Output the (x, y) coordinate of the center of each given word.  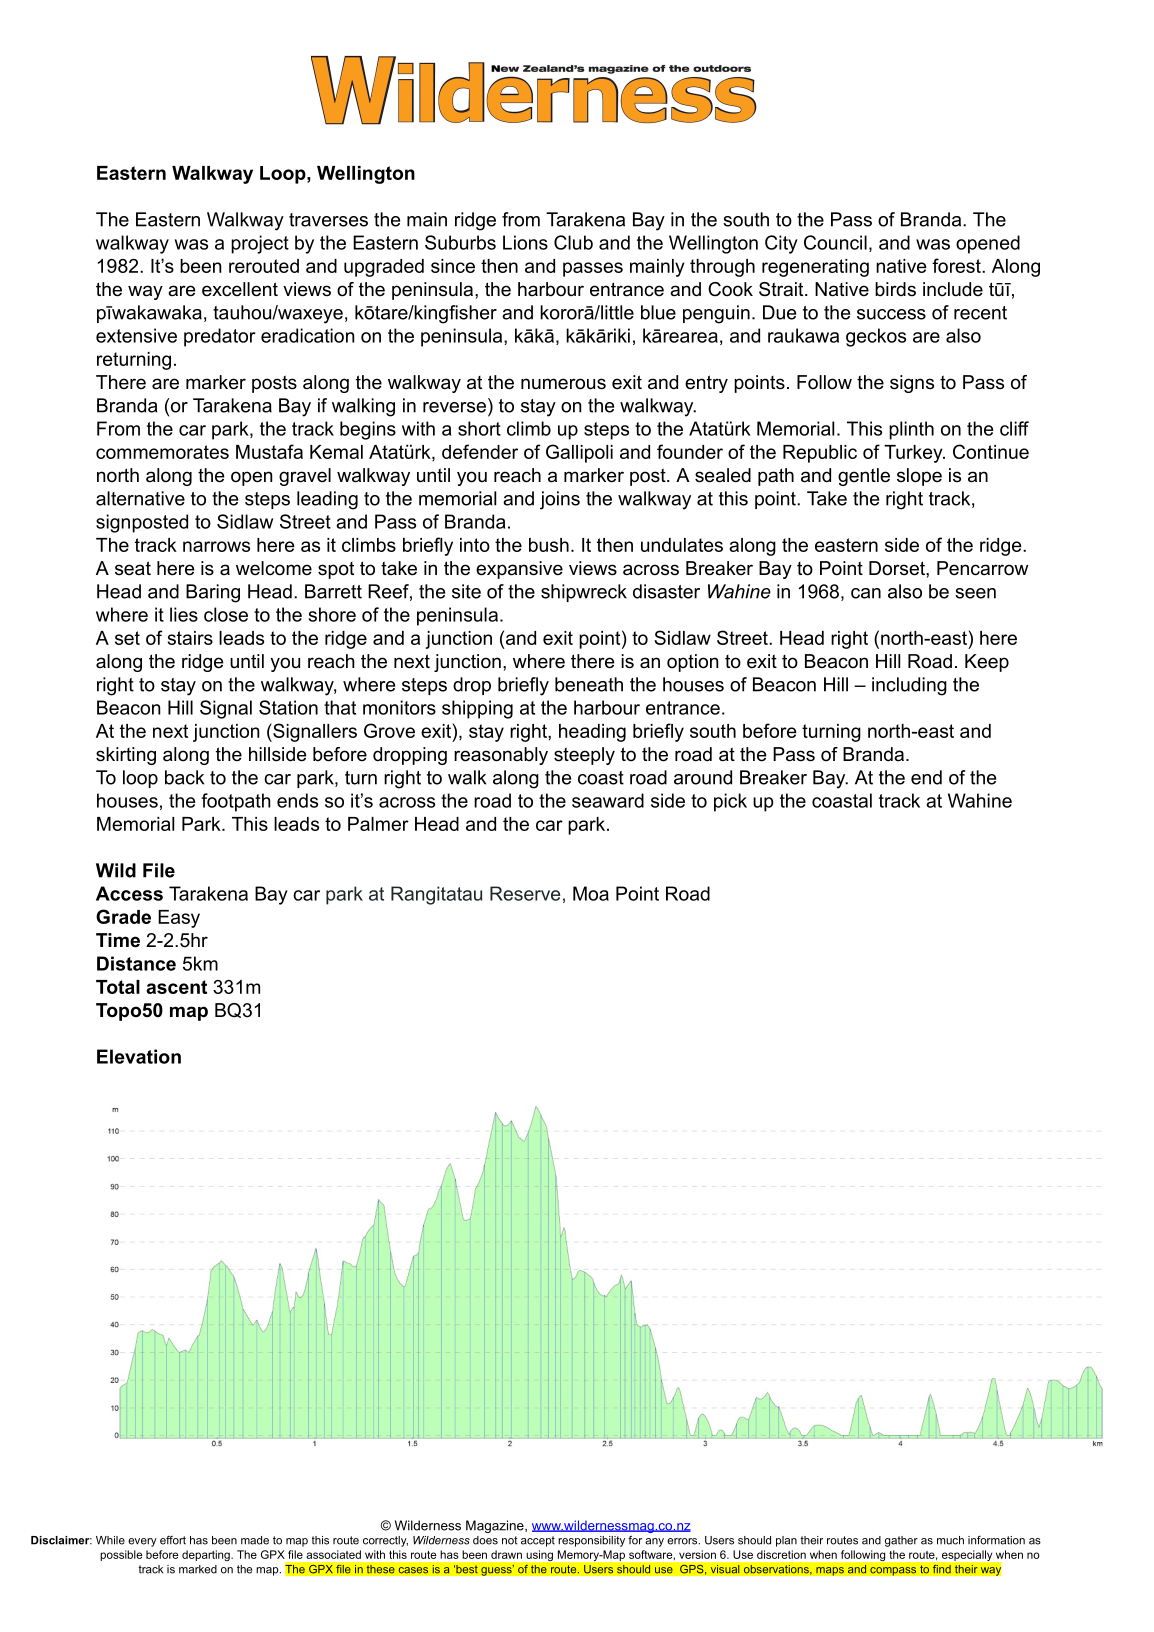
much (950, 1540)
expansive (519, 570)
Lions (525, 242)
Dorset (898, 568)
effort (173, 1540)
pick (730, 802)
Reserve (525, 893)
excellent (240, 289)
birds (895, 289)
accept (538, 1541)
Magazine (496, 1526)
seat (133, 568)
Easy (179, 919)
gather (901, 1541)
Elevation (139, 1056)
